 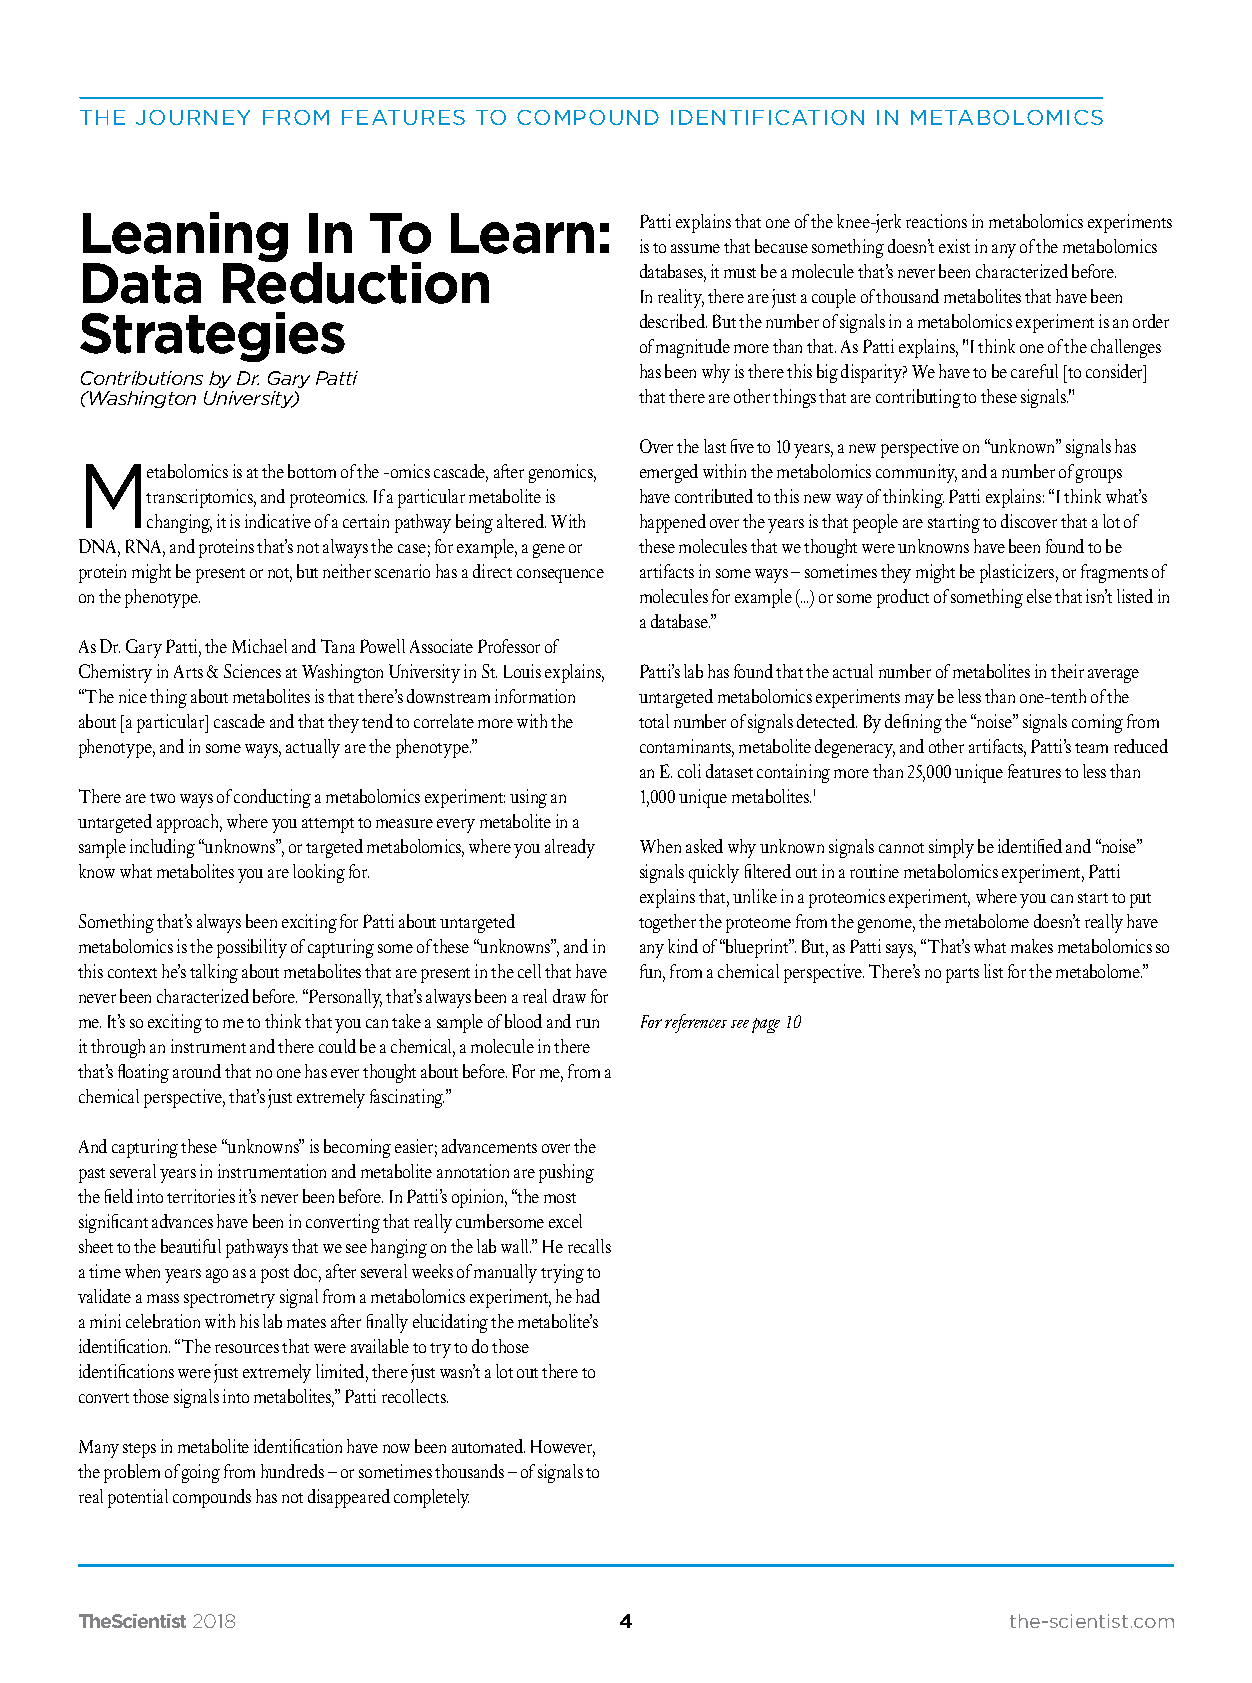 I want to click on had, so click(x=588, y=1296).
